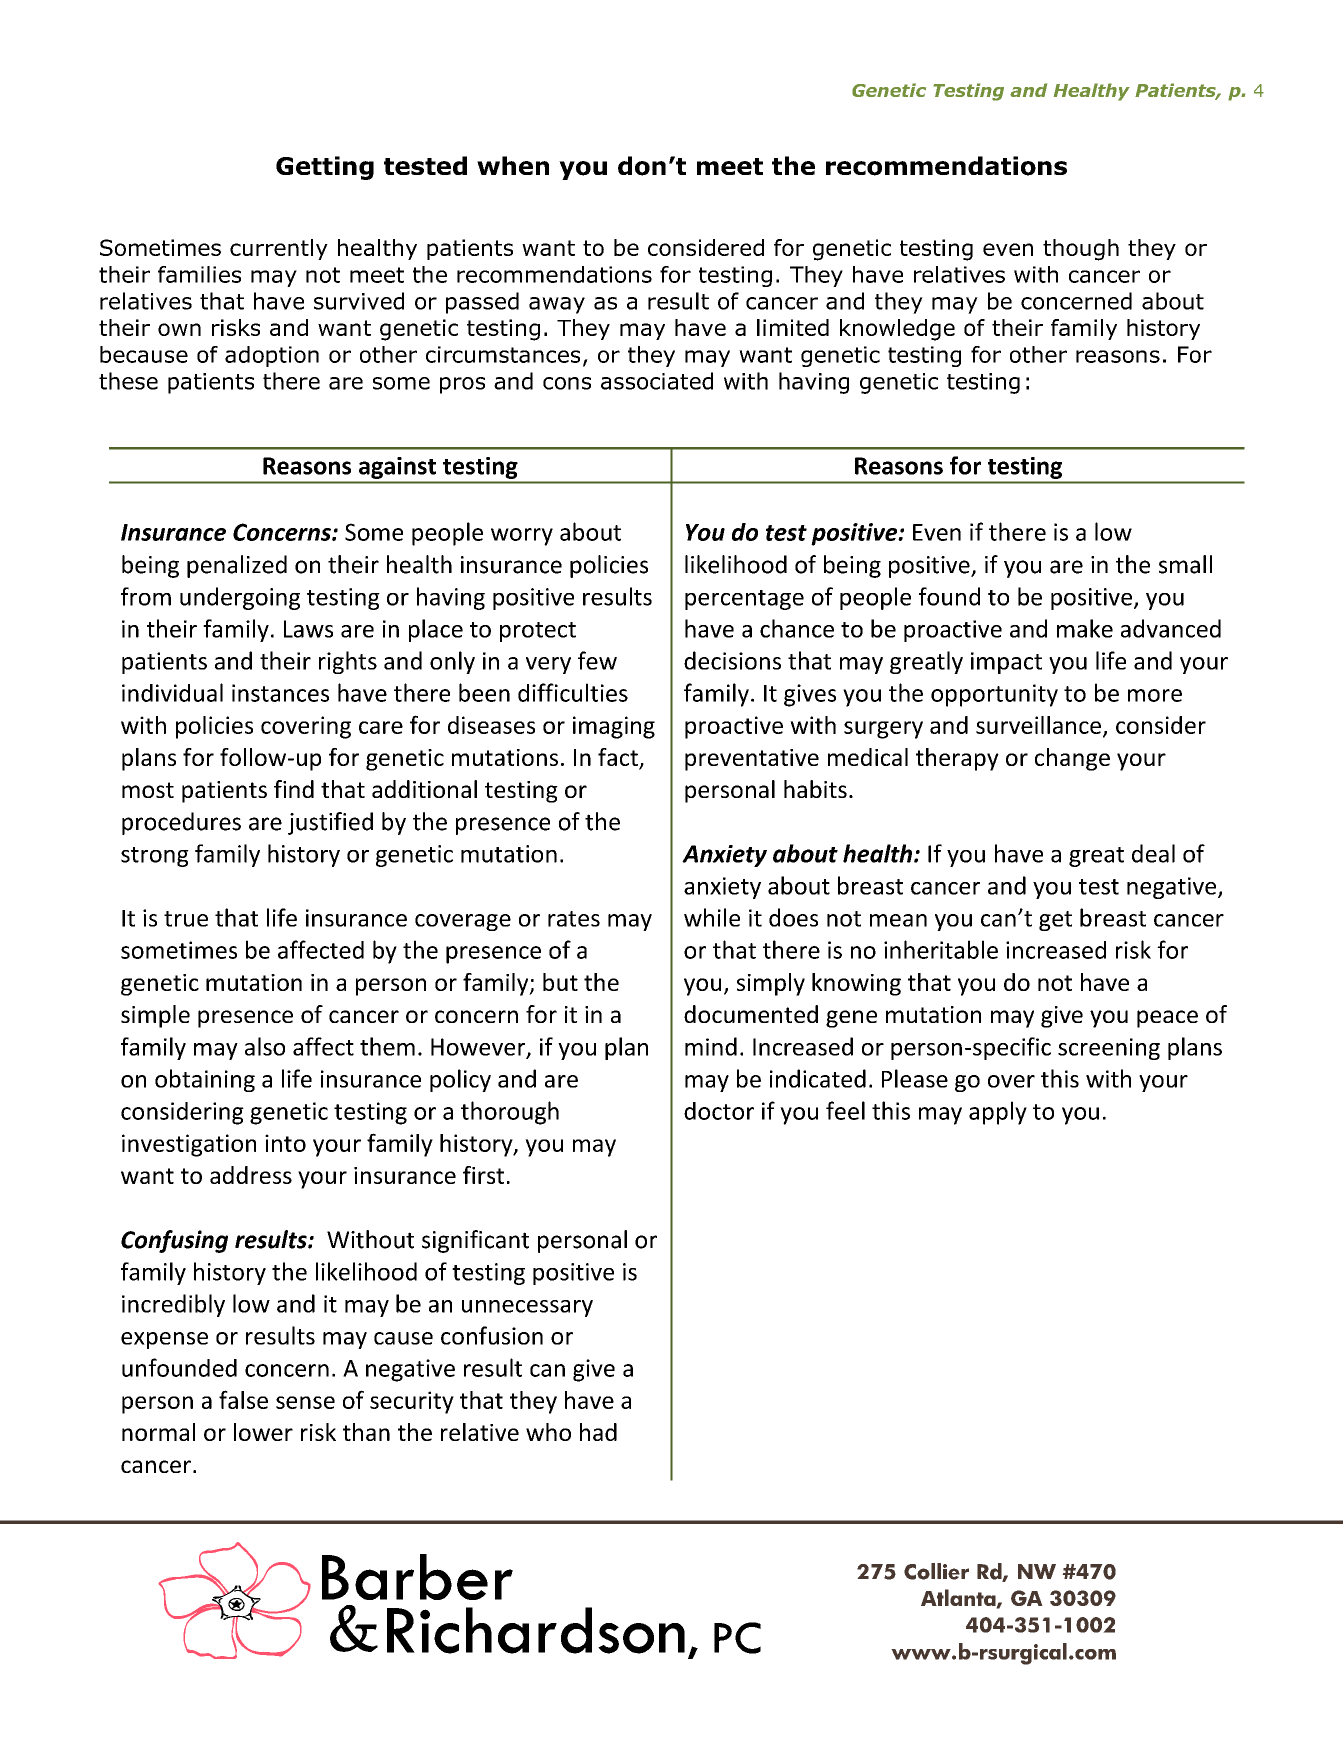 The height and width of the document is (1738, 1343). I want to click on Laws, so click(308, 629).
